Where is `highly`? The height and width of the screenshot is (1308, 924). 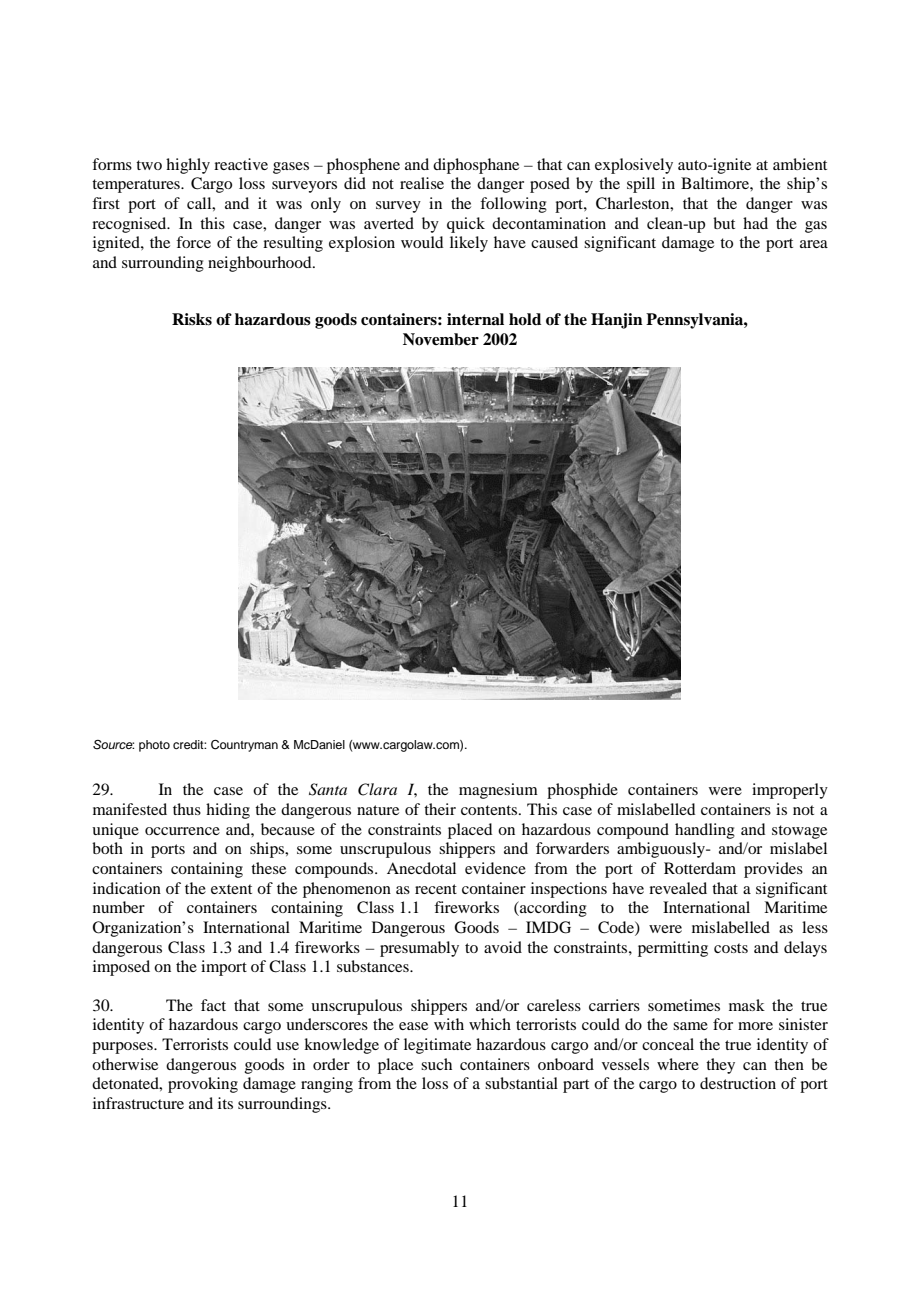 highly is located at coordinates (188, 166).
